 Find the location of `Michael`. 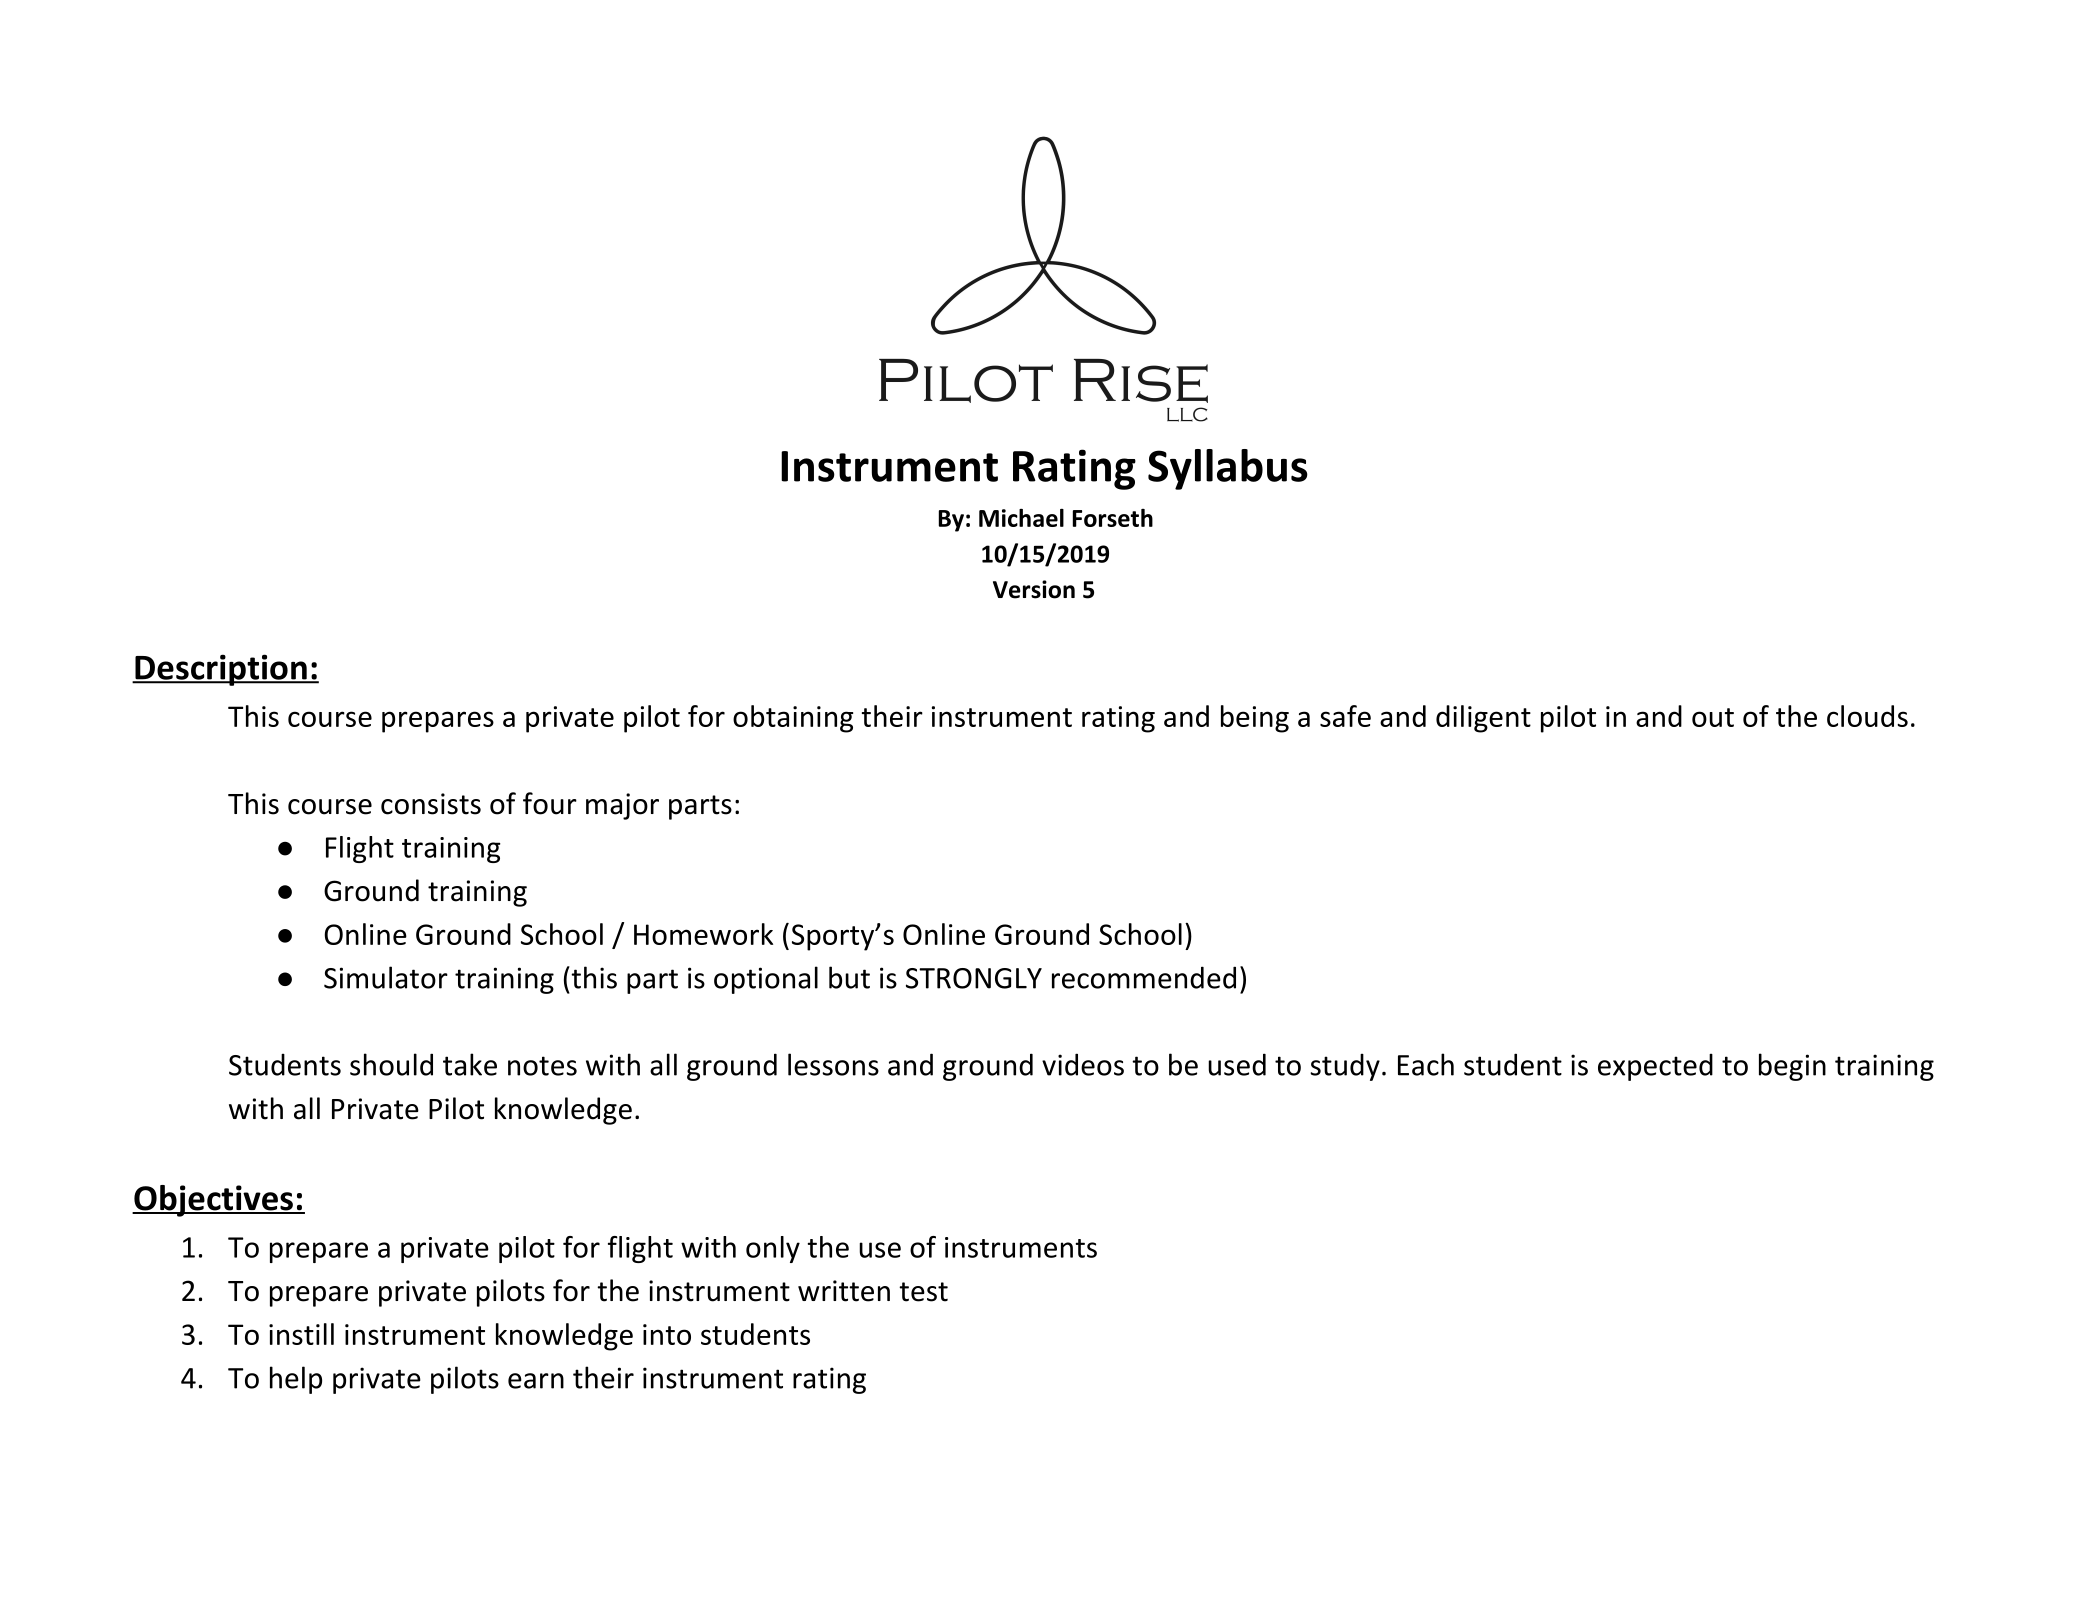

Michael is located at coordinates (1021, 518).
